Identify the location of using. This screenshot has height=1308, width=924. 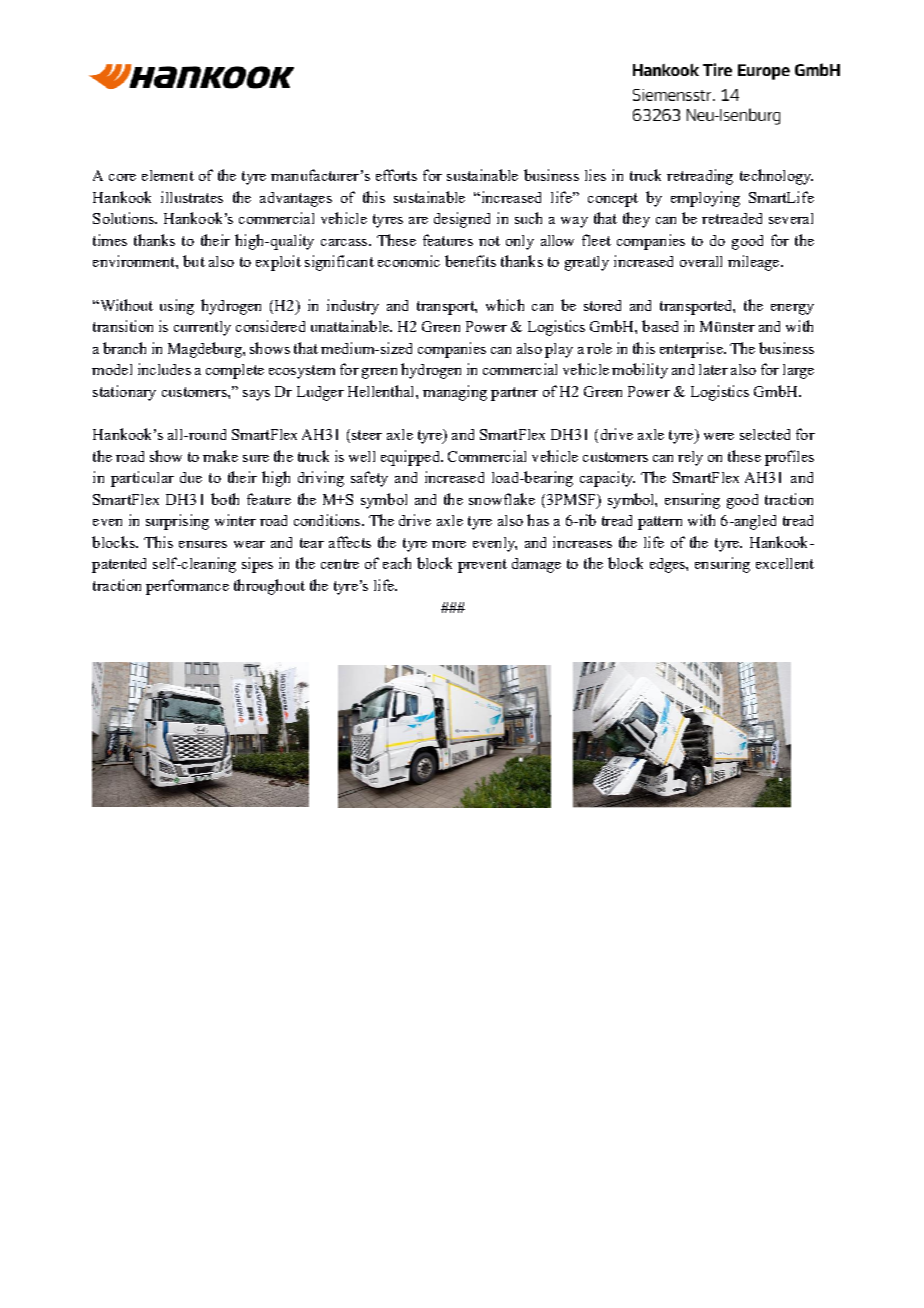
(177, 307).
